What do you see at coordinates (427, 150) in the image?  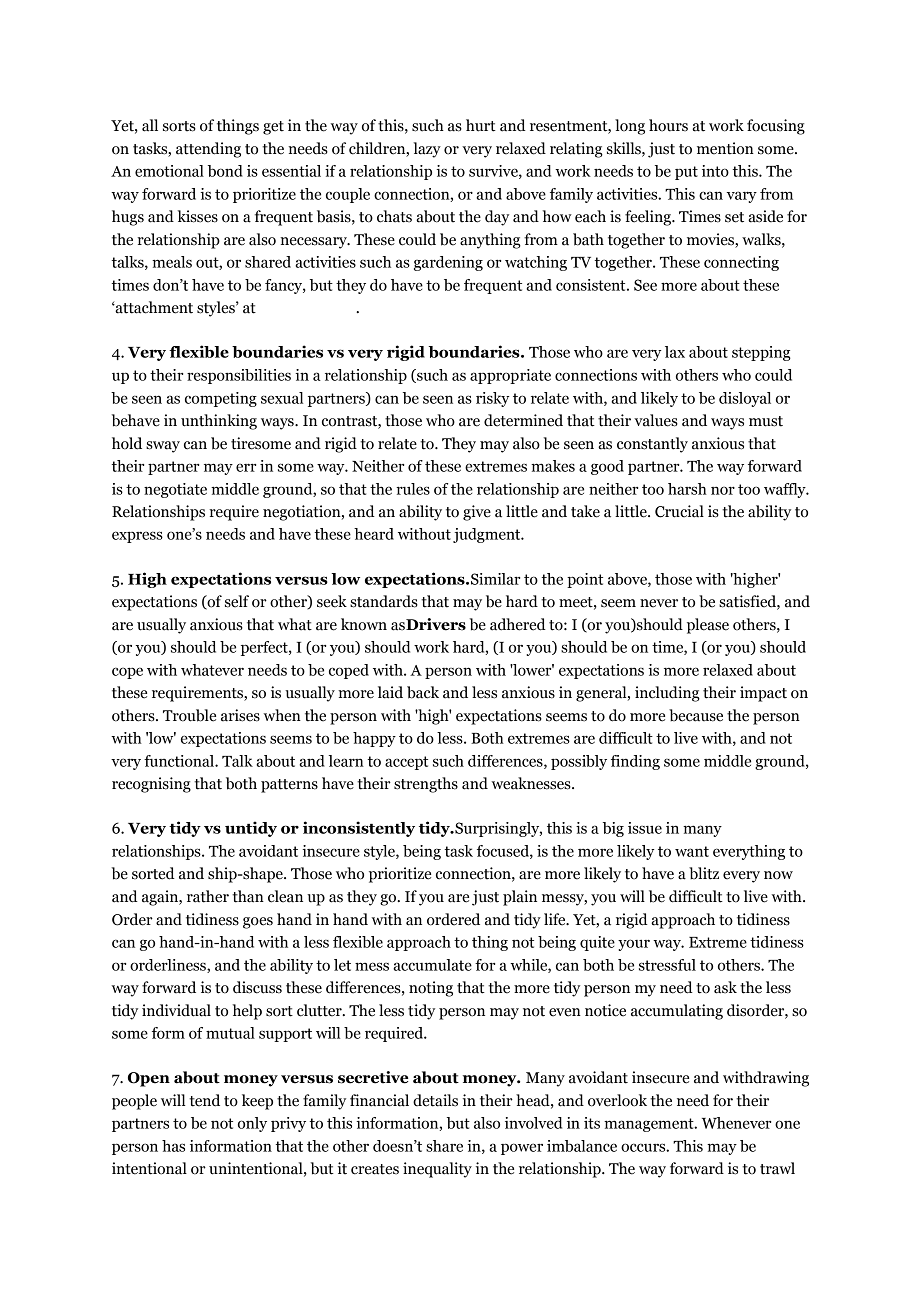 I see `lazy` at bounding box center [427, 150].
